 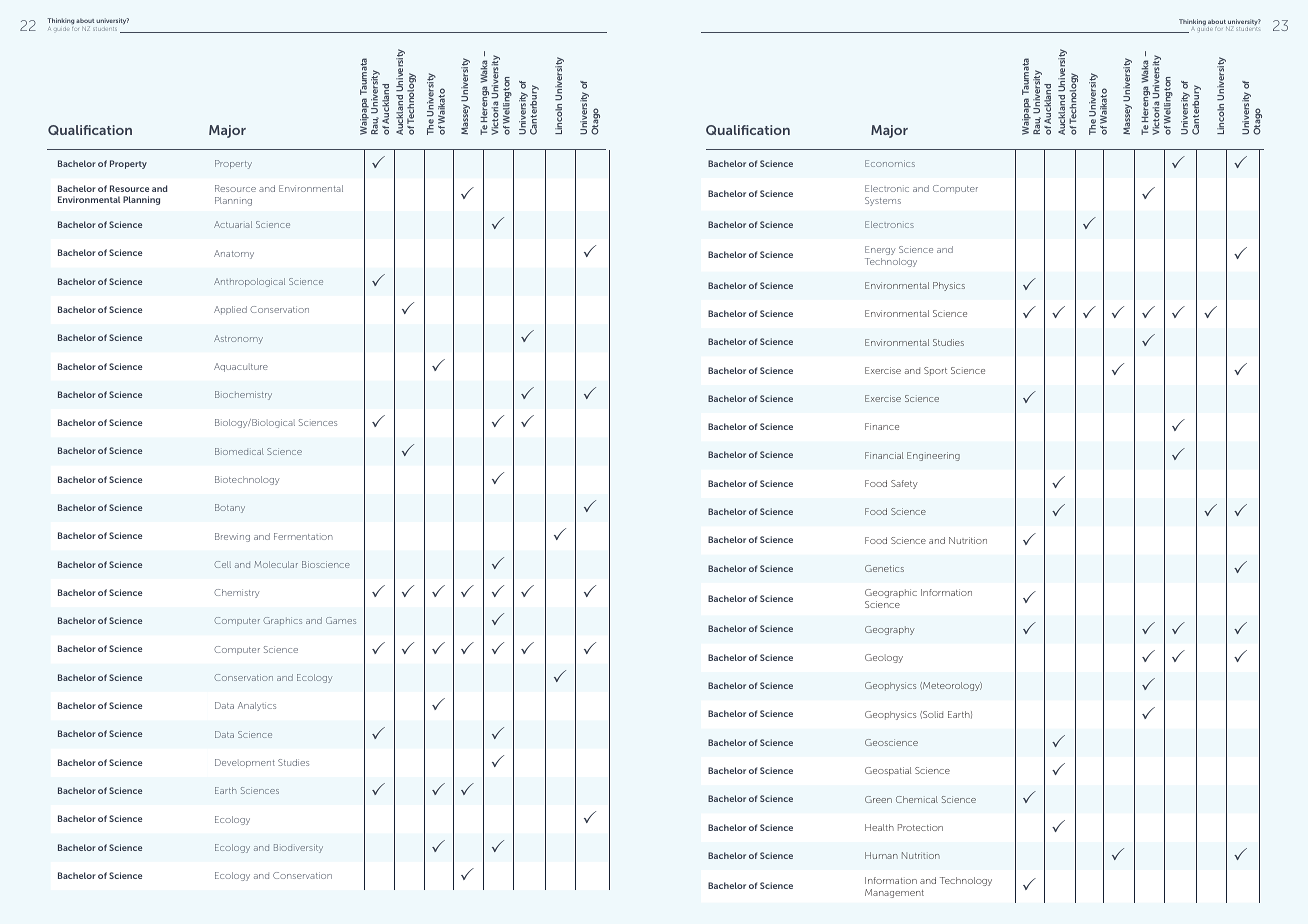 I want to click on Analytics, so click(x=257, y=706).
